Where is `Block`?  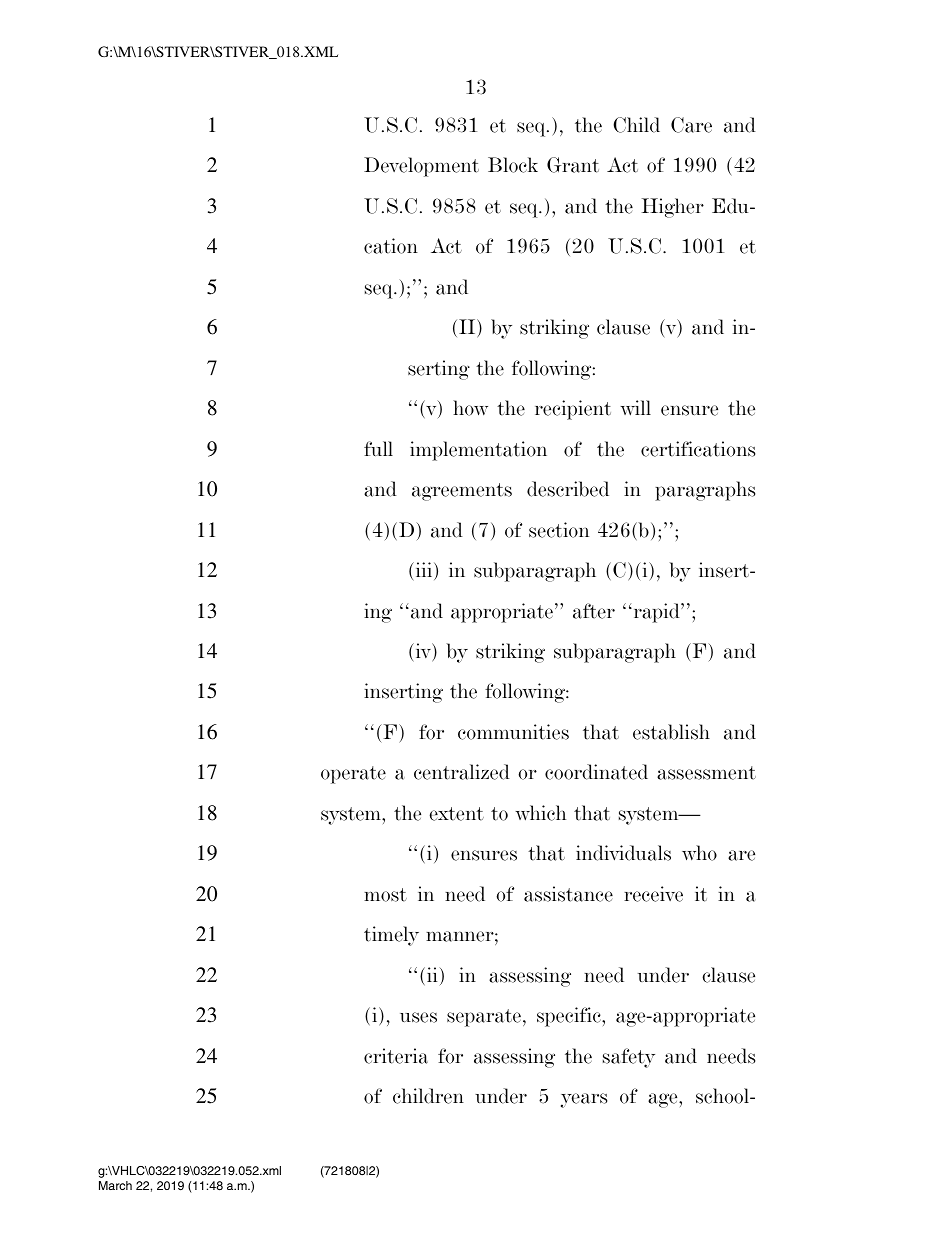
Block is located at coordinates (513, 165).
